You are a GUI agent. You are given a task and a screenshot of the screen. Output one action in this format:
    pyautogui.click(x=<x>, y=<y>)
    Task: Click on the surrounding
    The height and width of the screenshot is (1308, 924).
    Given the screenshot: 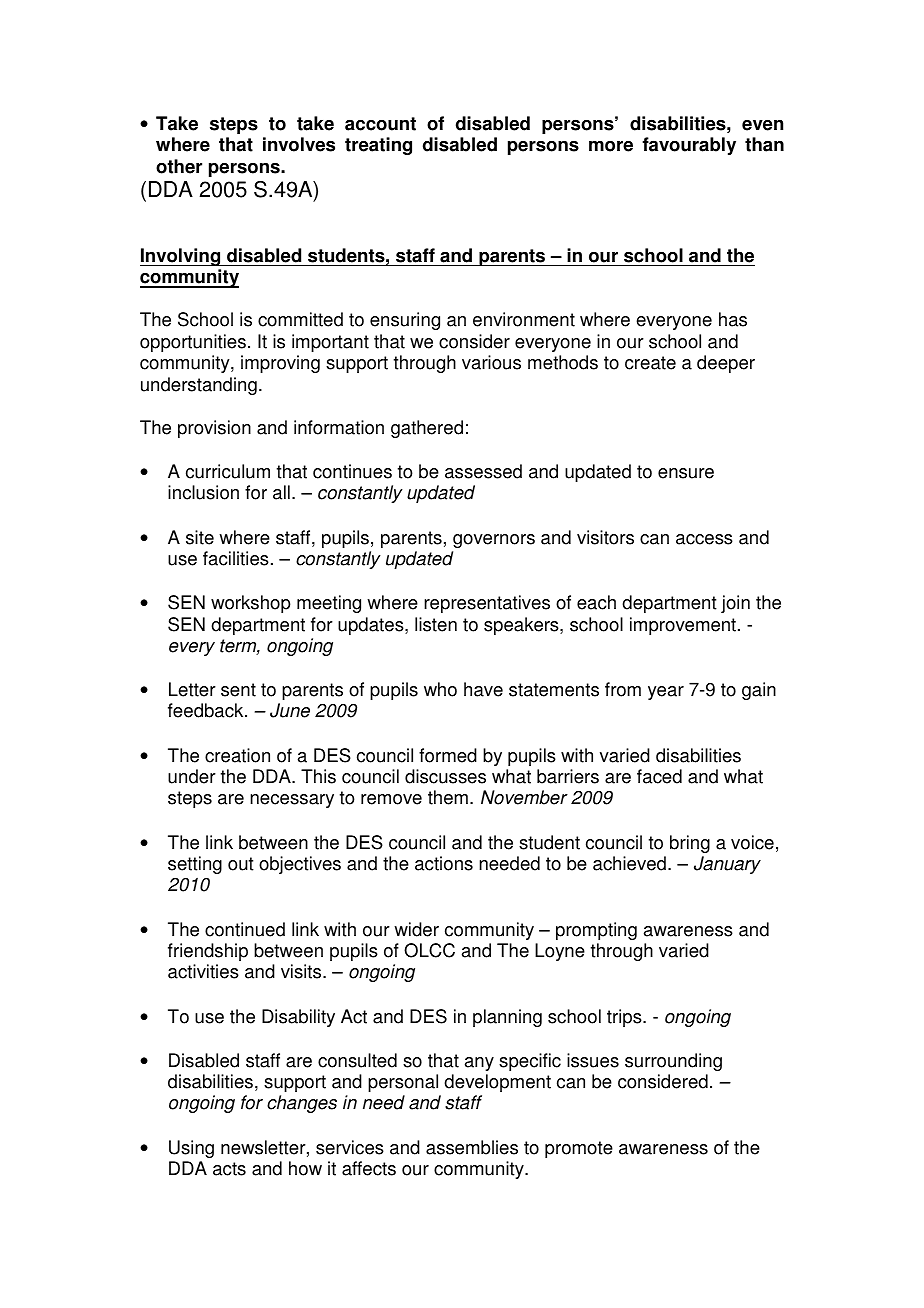 What is the action you would take?
    pyautogui.click(x=673, y=1062)
